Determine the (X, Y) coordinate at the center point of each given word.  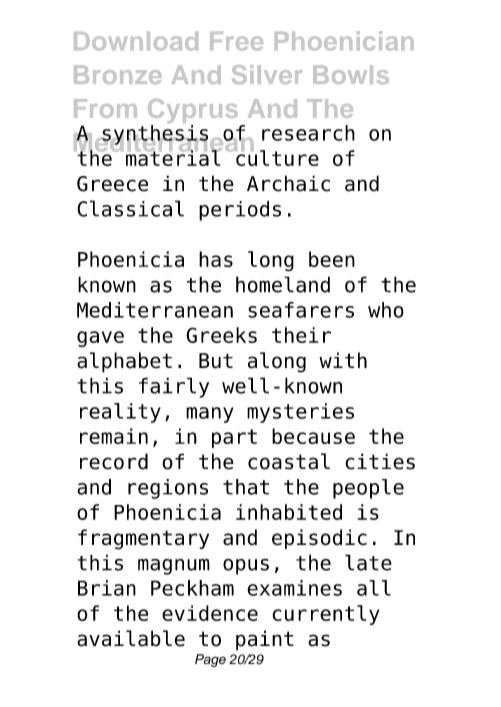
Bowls (351, 74)
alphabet (124, 362)
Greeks (221, 335)
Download (136, 41)
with (343, 360)
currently (326, 615)
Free (236, 41)
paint (265, 640)
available (131, 638)
